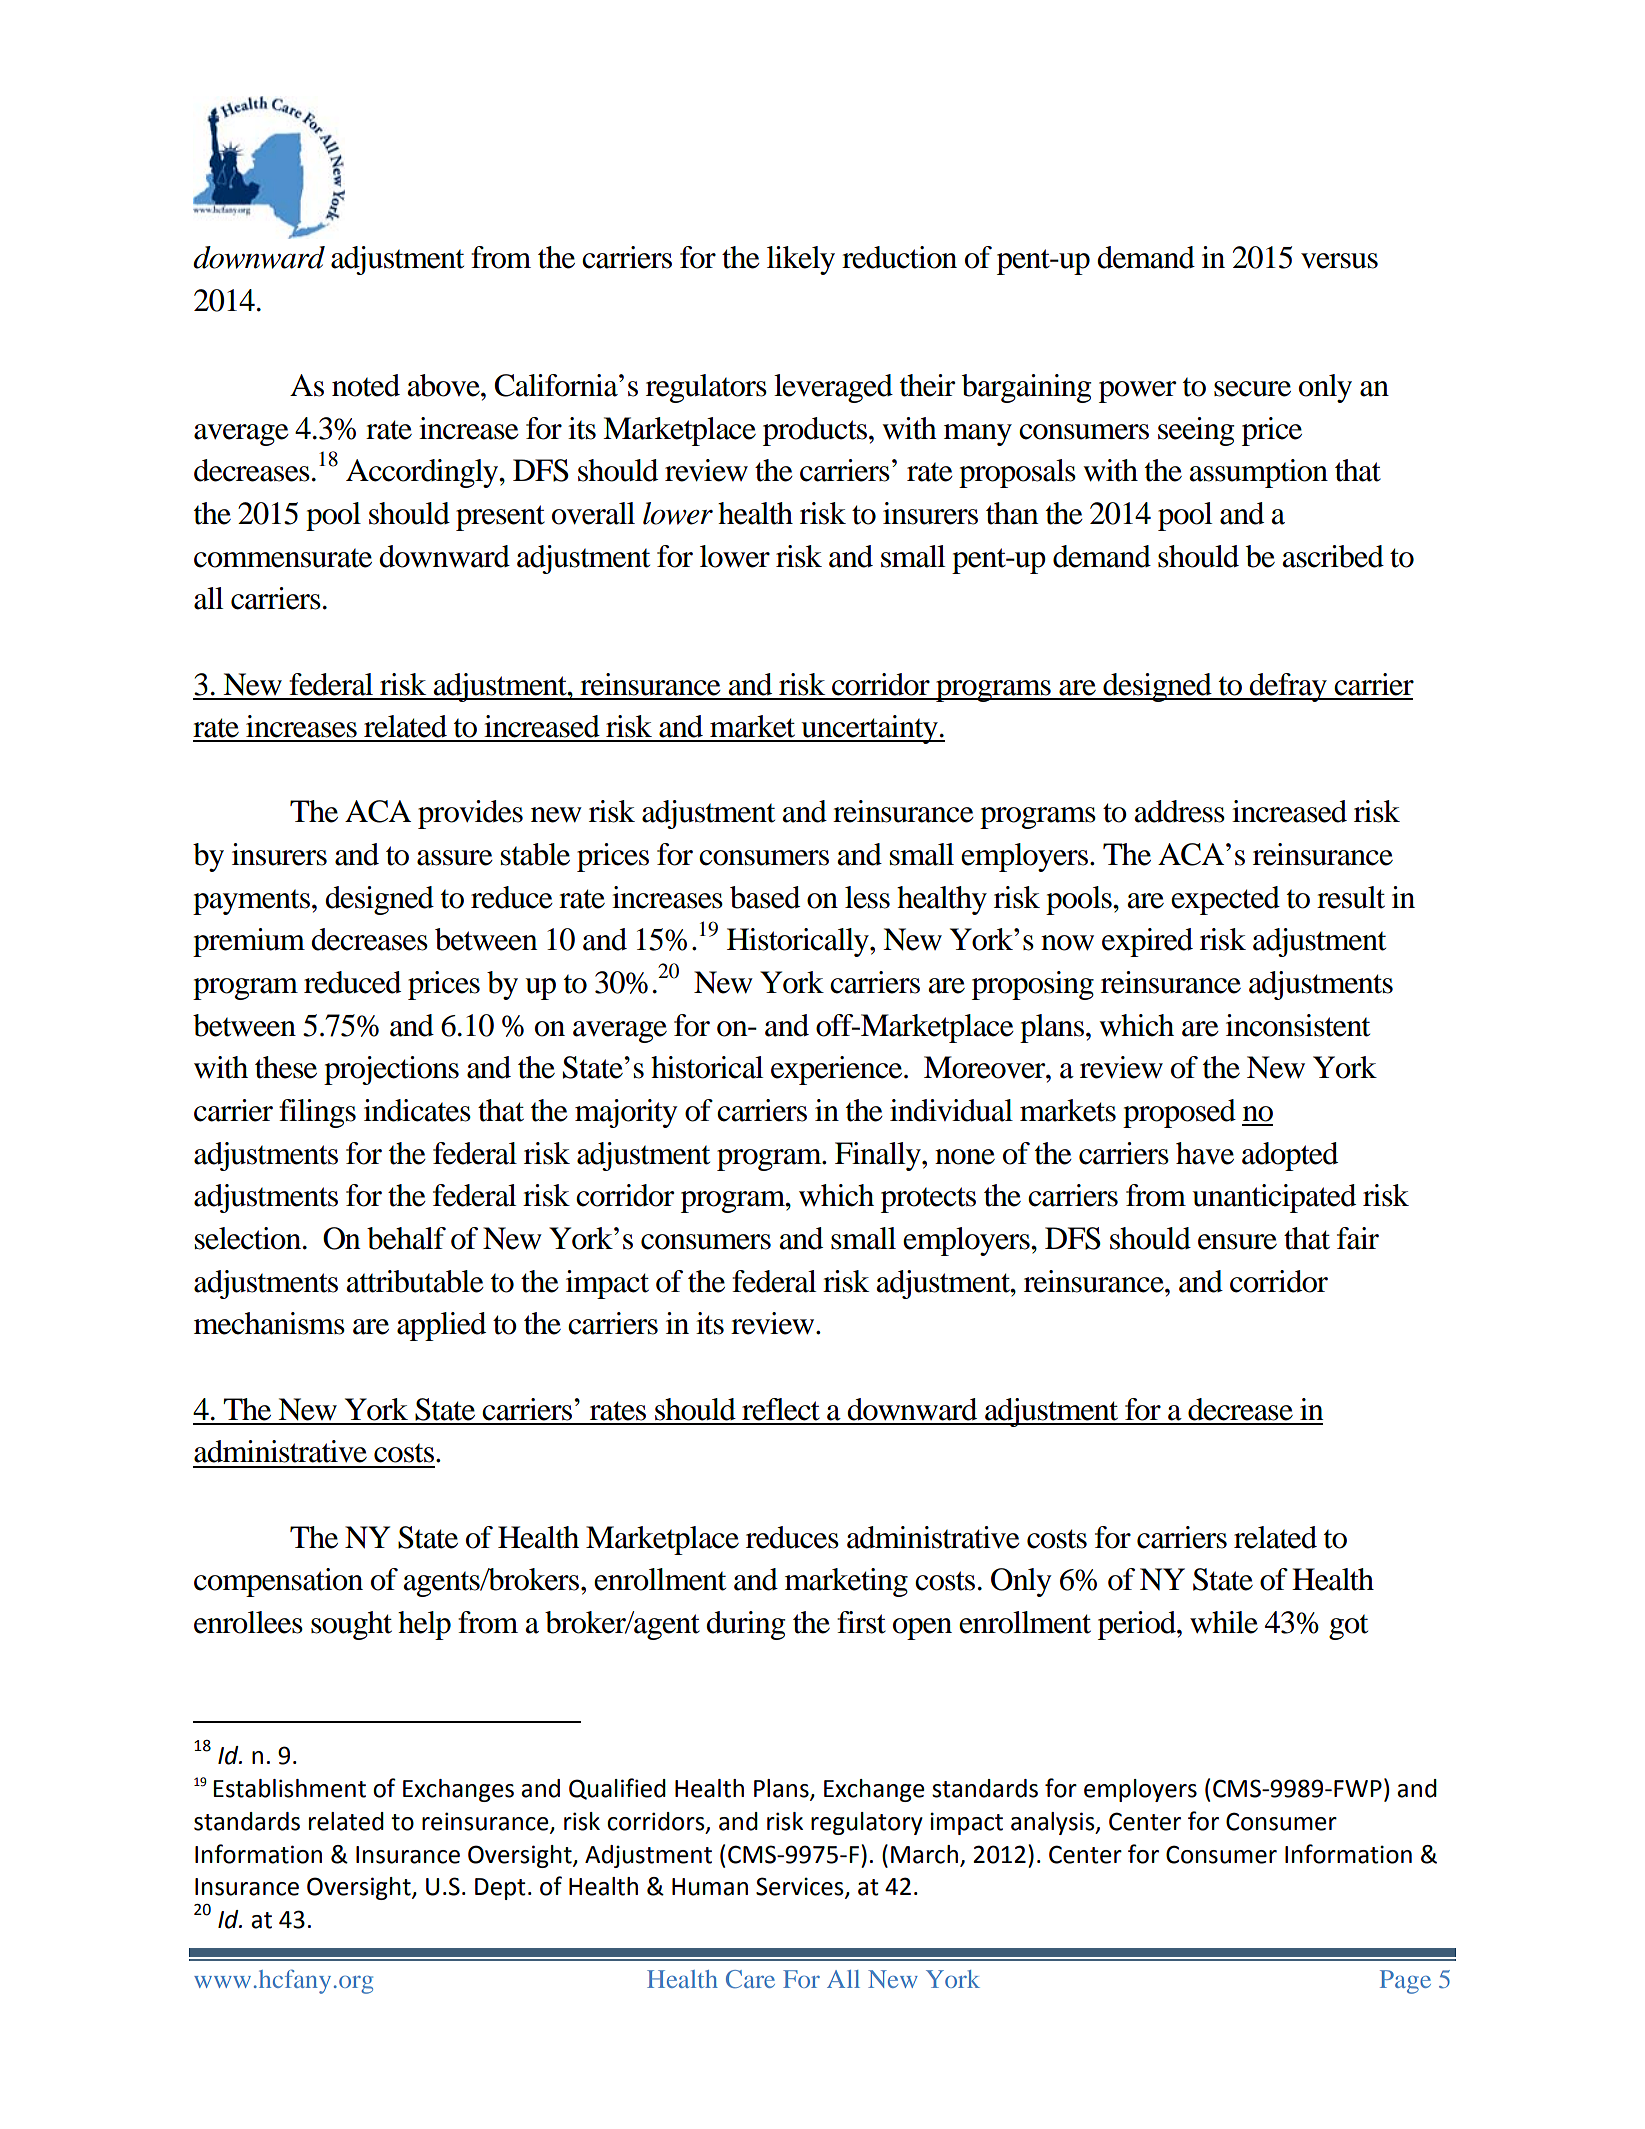 This document has height=2129, width=1645. What do you see at coordinates (278, 1582) in the document?
I see `compensation` at bounding box center [278, 1582].
